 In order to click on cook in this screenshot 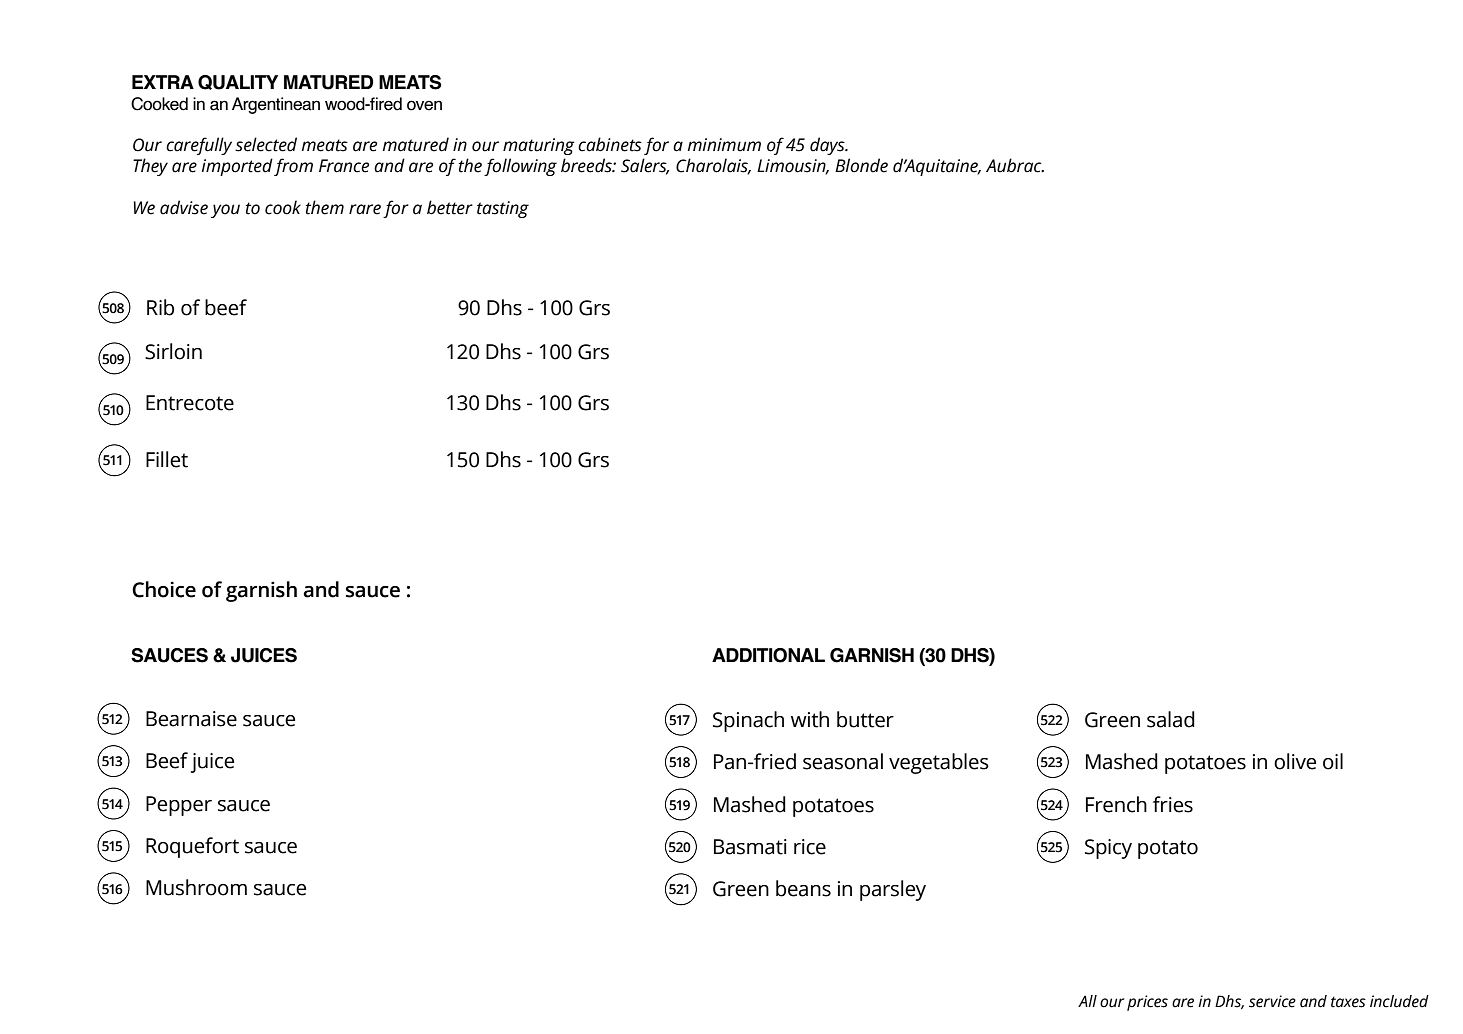, I will do `click(283, 207)`.
